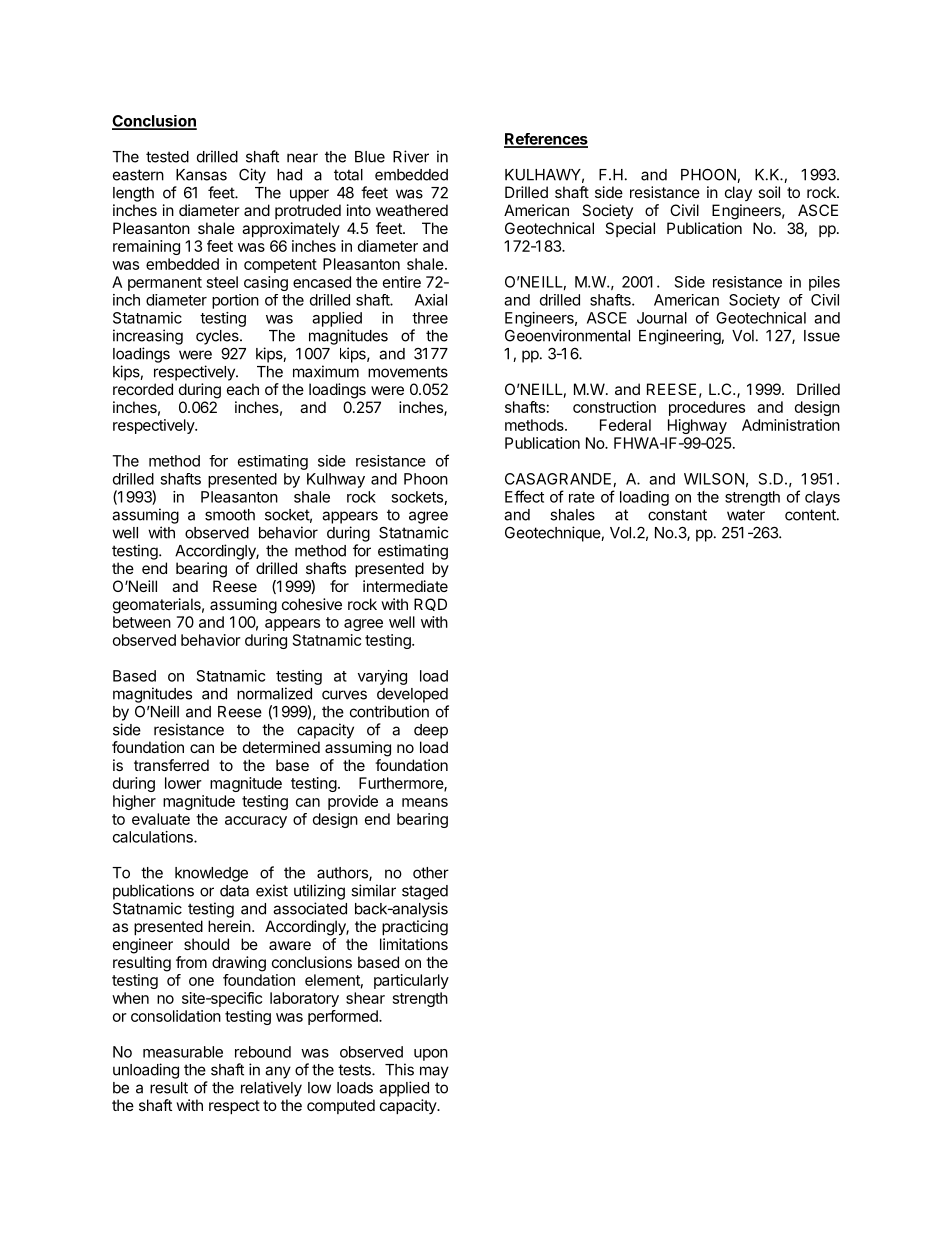 This screenshot has width=952, height=1233. I want to click on soil, so click(769, 192).
